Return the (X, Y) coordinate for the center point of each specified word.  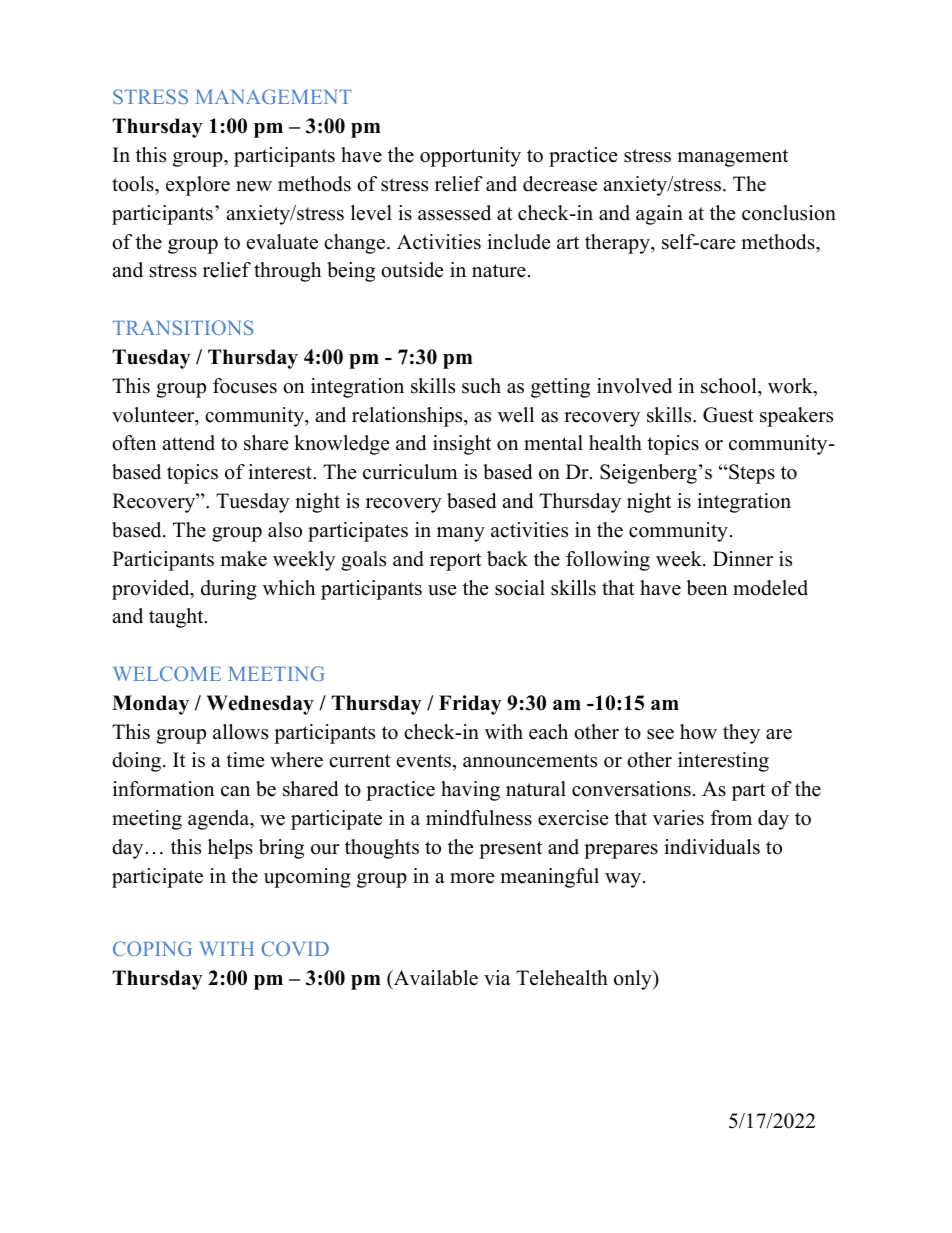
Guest (728, 415)
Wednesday (260, 705)
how (698, 732)
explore (198, 186)
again (659, 215)
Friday (470, 705)
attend (188, 443)
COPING (152, 948)
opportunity (470, 157)
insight (462, 445)
